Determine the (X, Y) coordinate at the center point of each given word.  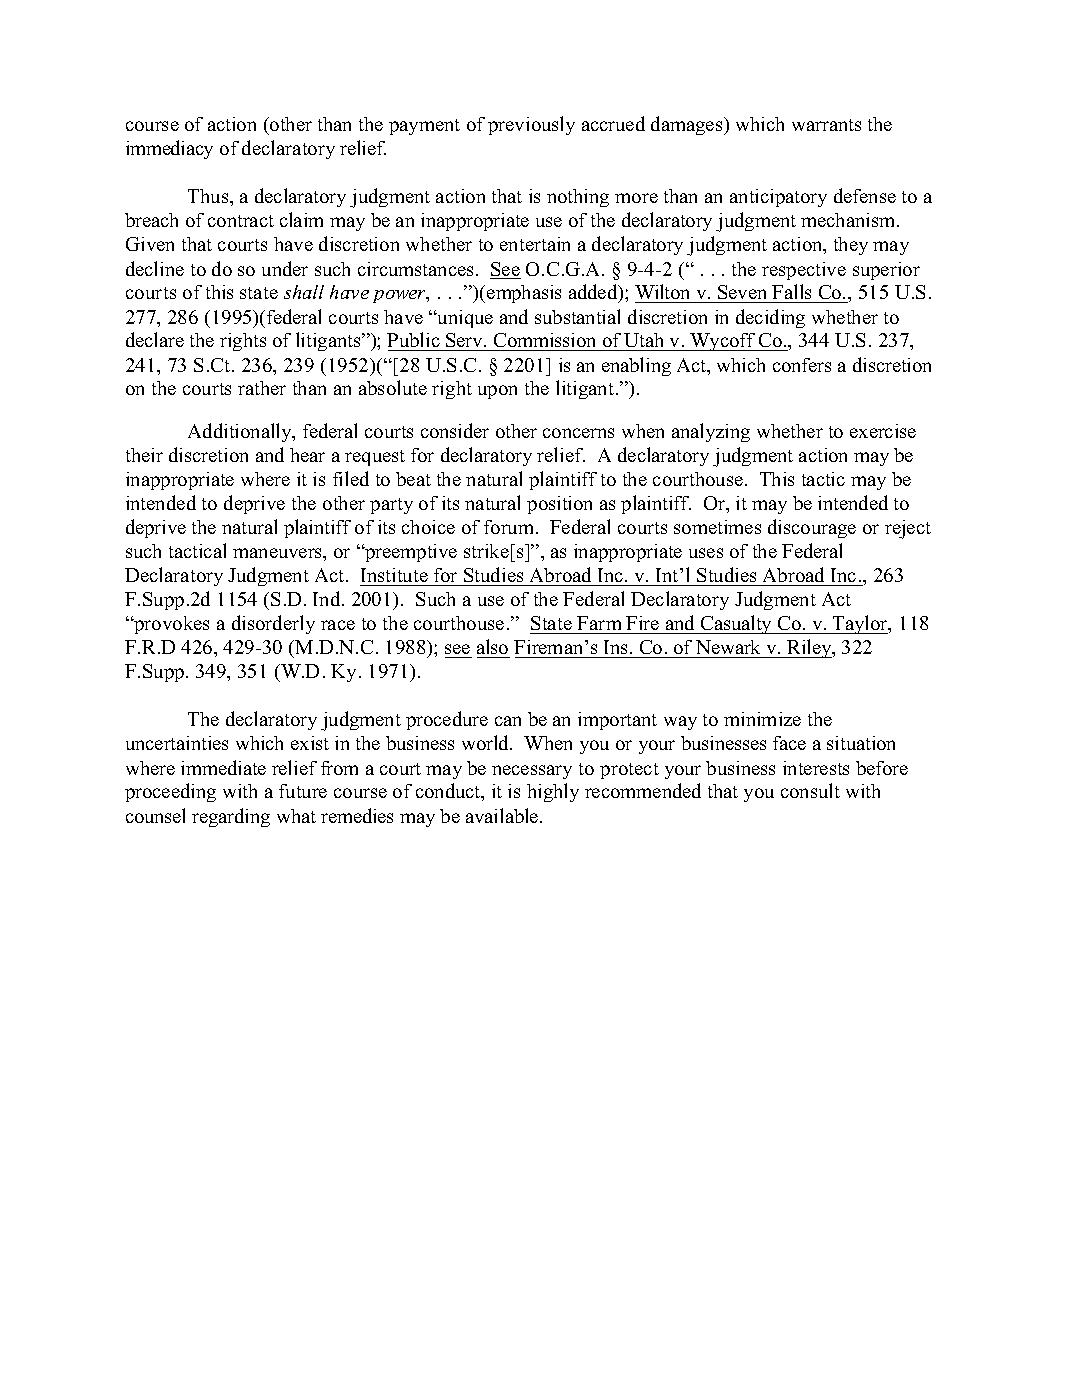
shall (304, 292)
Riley (809, 648)
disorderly (273, 624)
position (559, 505)
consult (810, 790)
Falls (792, 293)
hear (307, 455)
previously (531, 125)
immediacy (169, 149)
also (492, 646)
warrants (826, 125)
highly (553, 792)
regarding (231, 817)
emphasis (524, 294)
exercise (883, 431)
